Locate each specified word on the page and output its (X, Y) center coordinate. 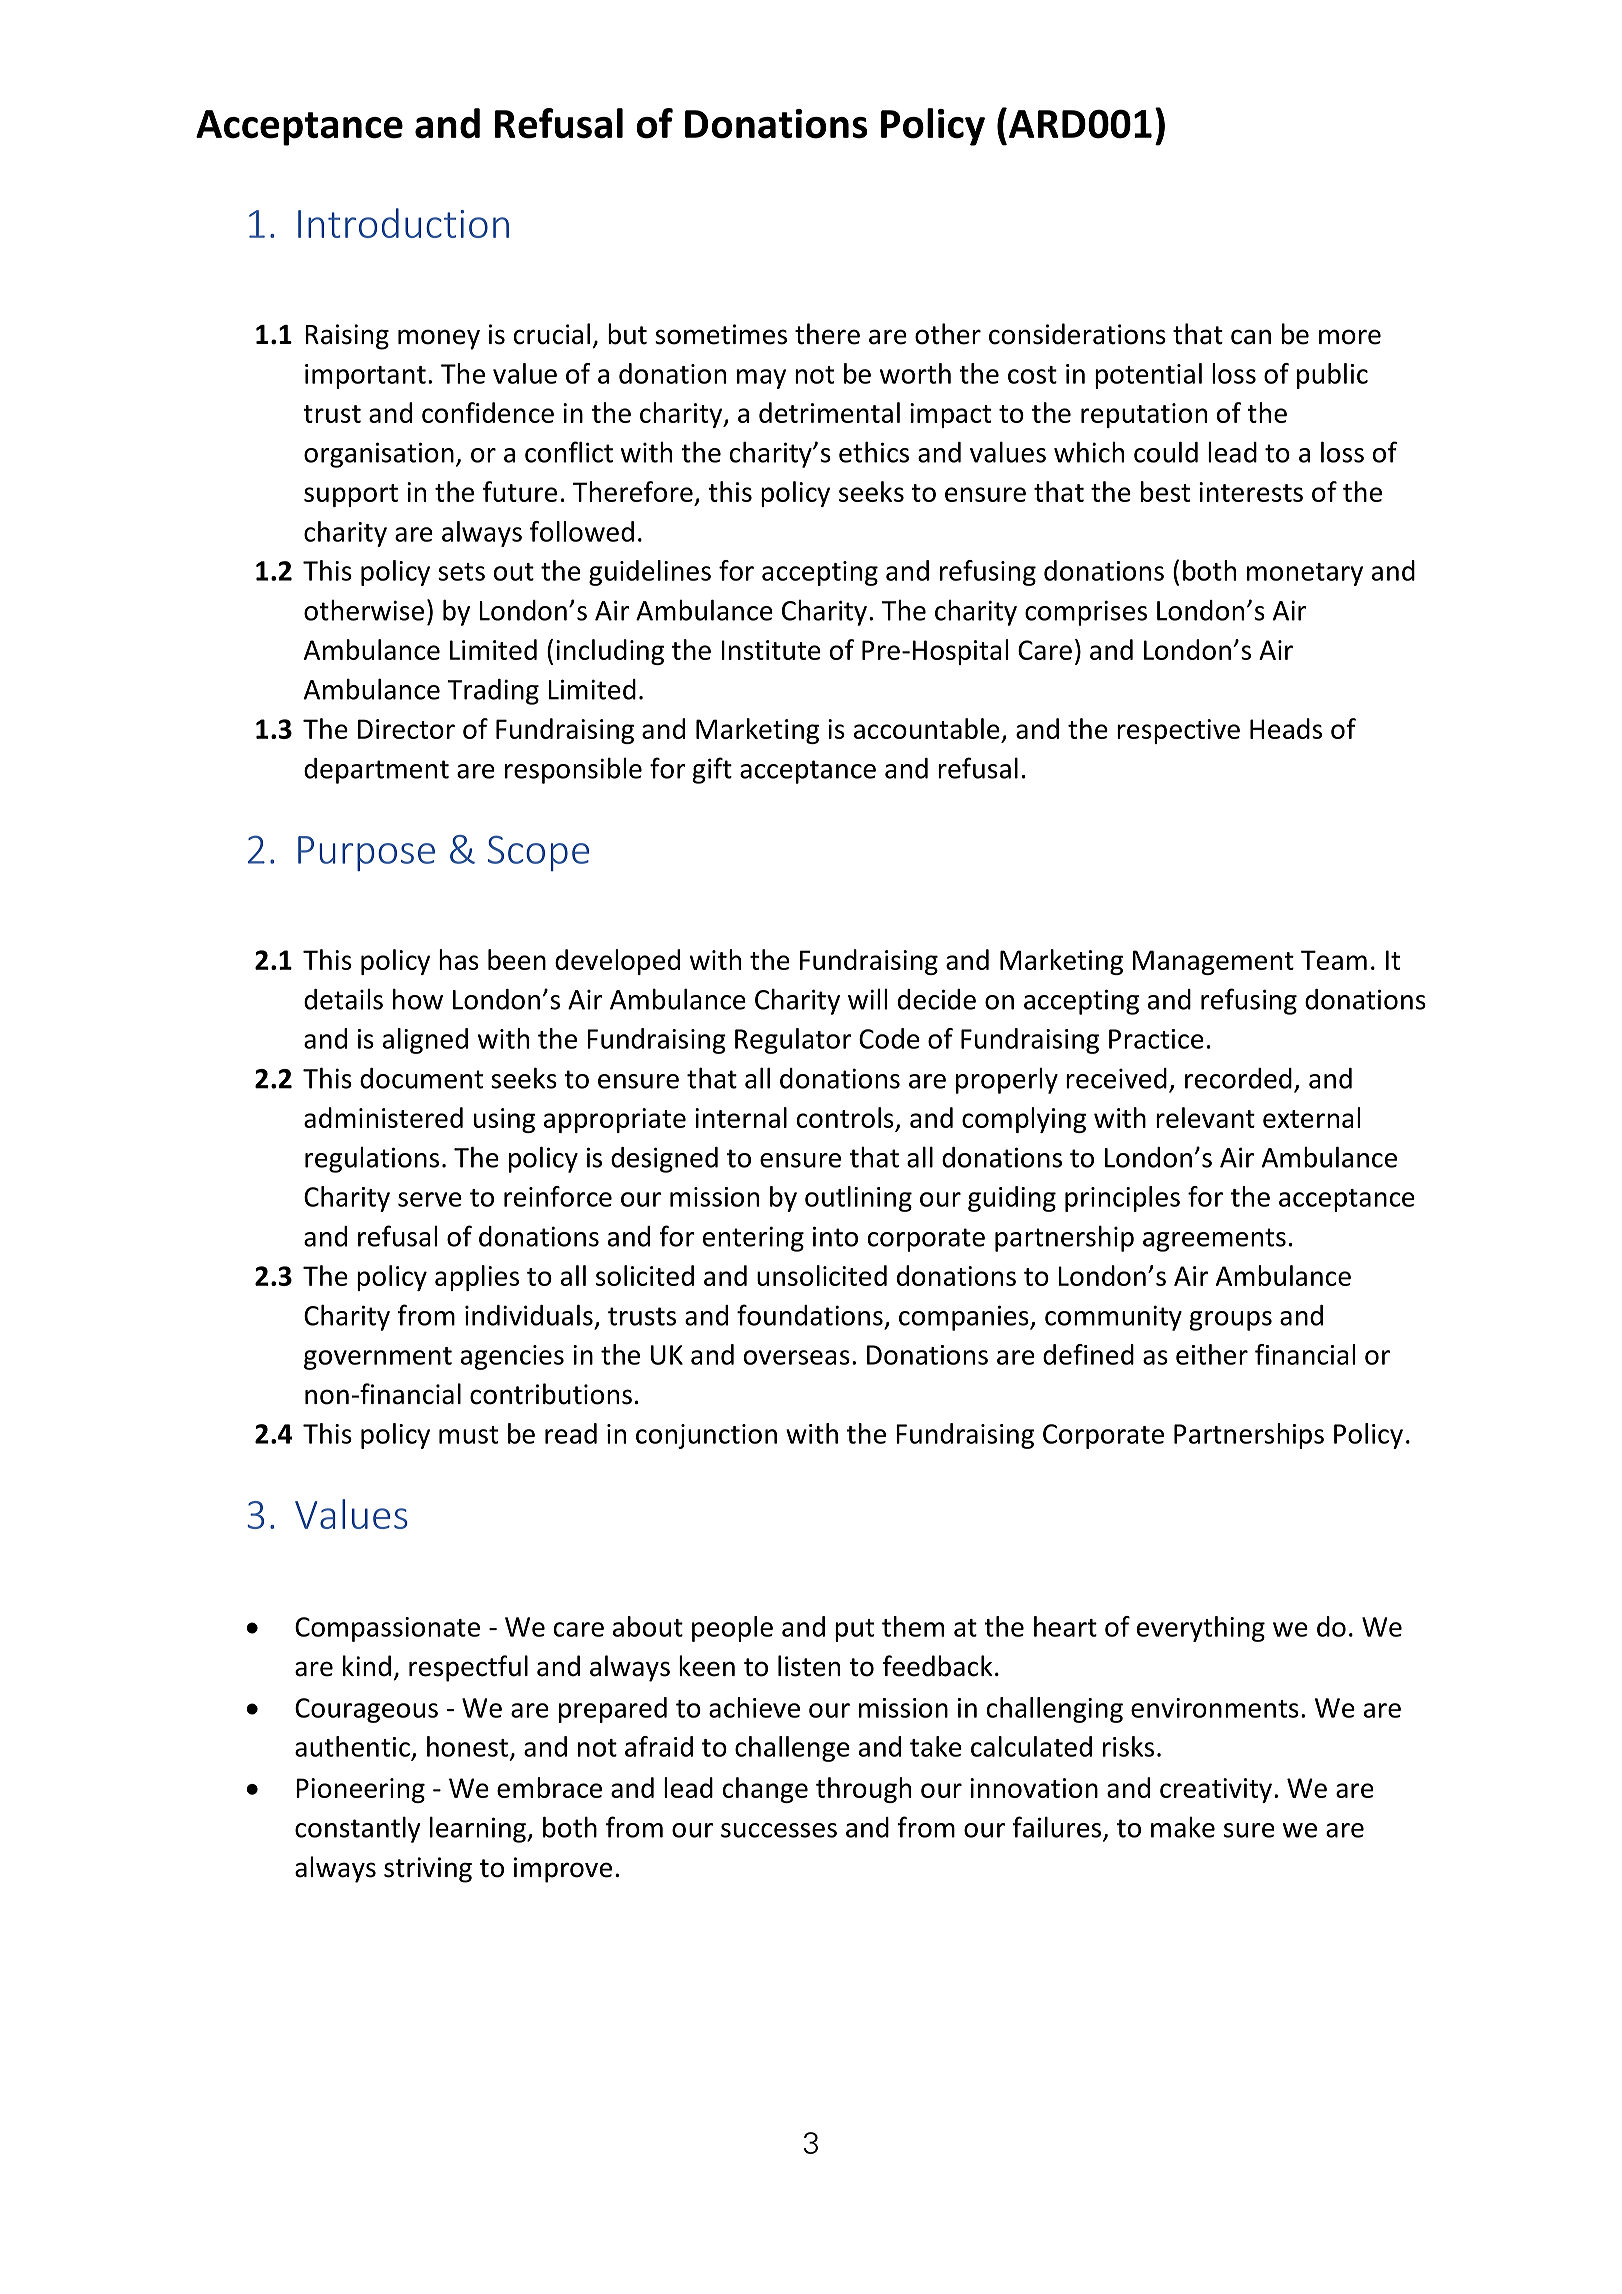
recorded (1238, 1078)
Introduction (403, 223)
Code (889, 1038)
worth (915, 373)
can (1251, 337)
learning (479, 1829)
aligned (425, 1041)
